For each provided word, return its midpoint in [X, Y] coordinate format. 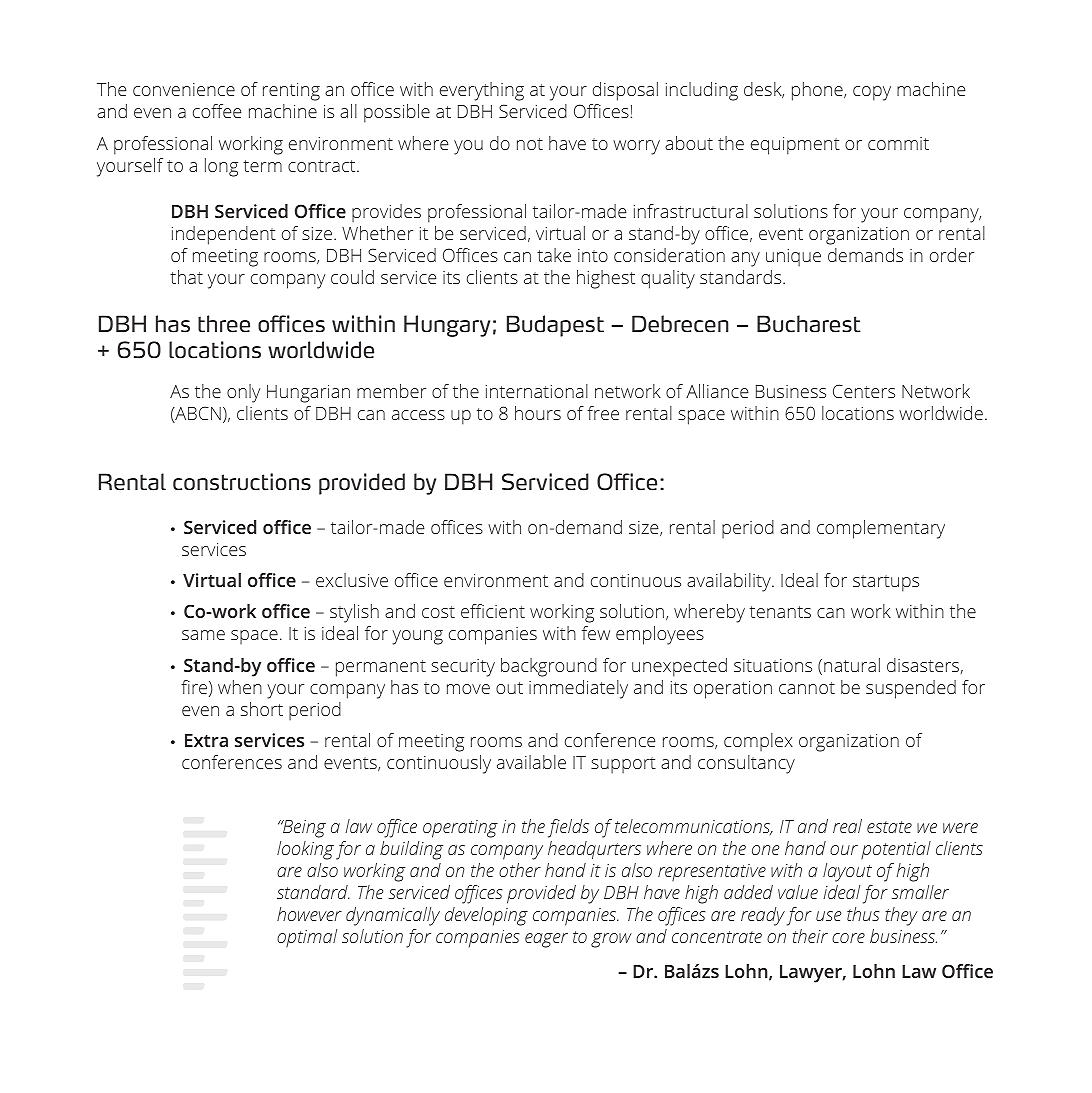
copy [872, 93]
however [309, 914]
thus [863, 914]
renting [291, 92]
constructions [242, 482]
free [603, 413]
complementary [881, 529]
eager [546, 940]
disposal [625, 91]
